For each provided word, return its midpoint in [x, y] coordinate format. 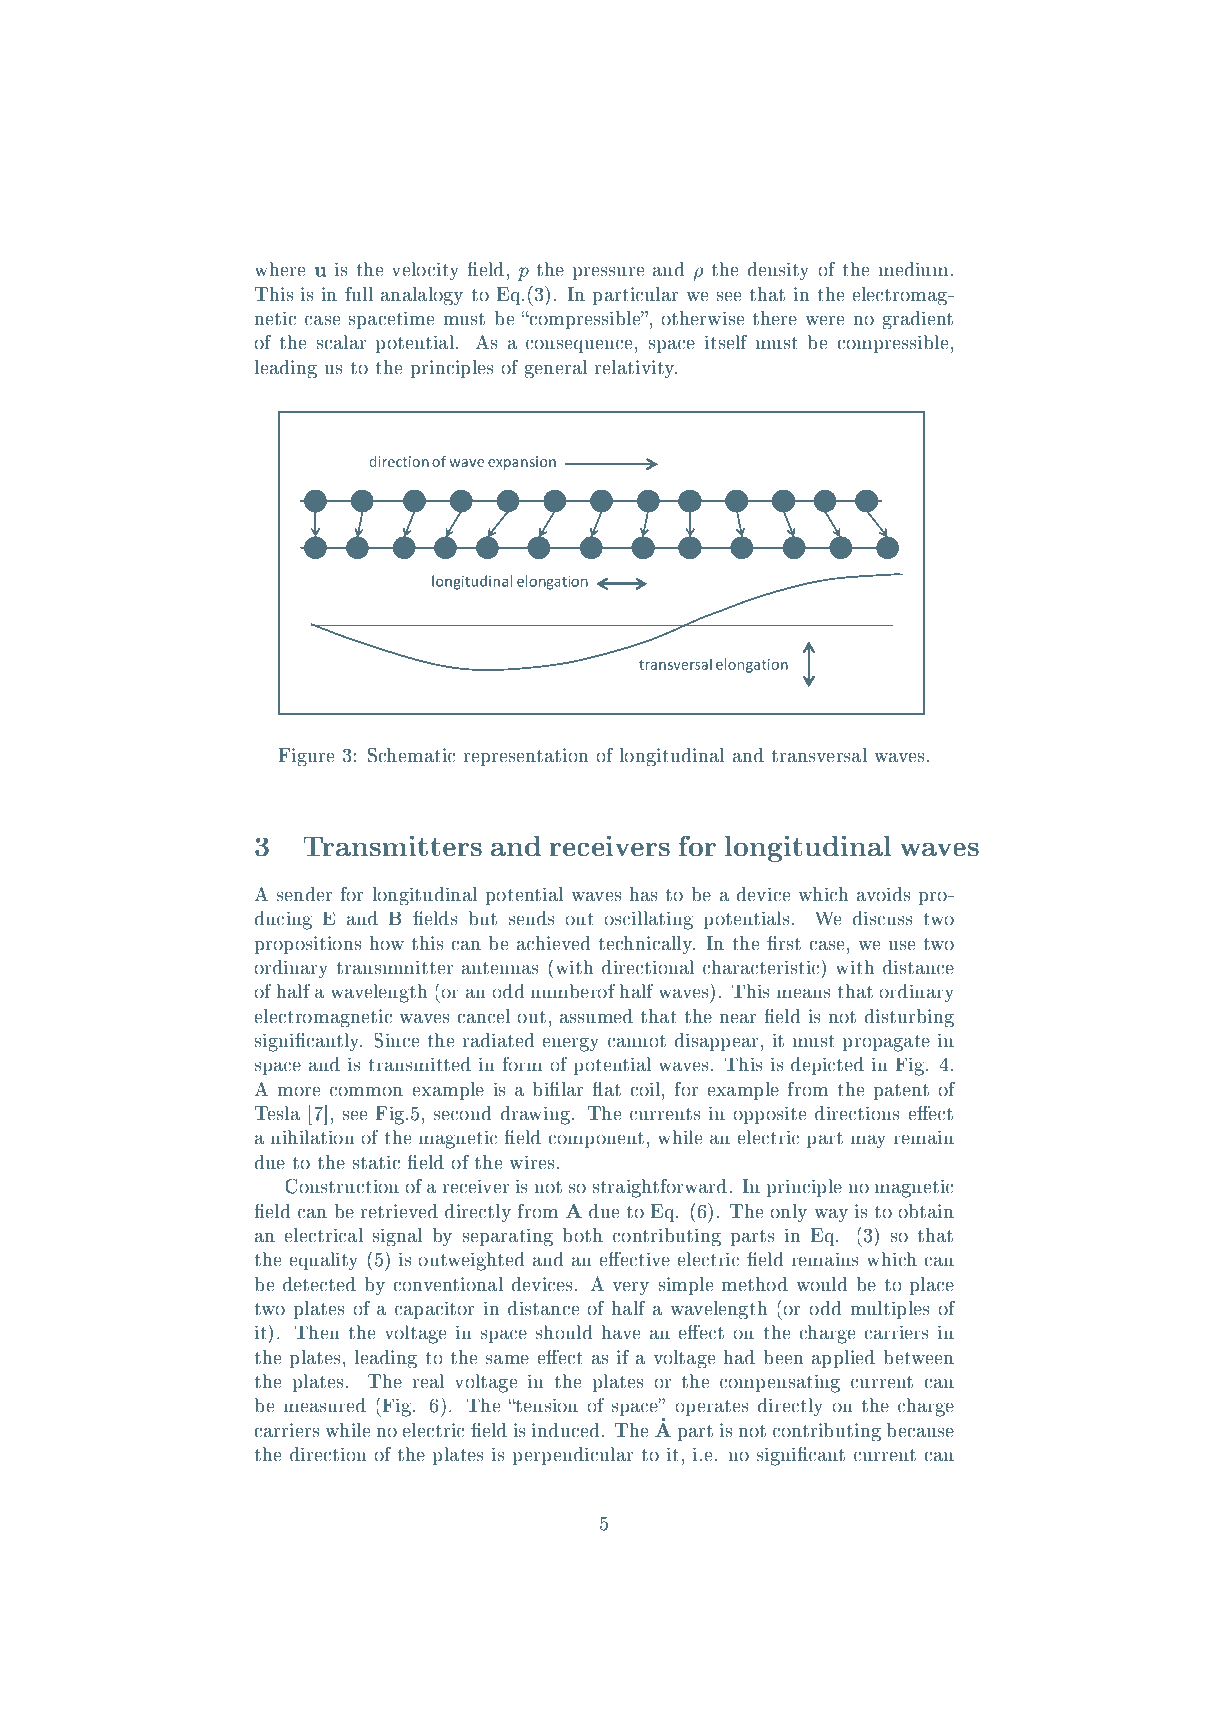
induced [566, 1430]
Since [396, 1040]
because [920, 1430]
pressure [608, 273]
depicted [827, 1066]
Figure [307, 757]
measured [324, 1405]
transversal [819, 755]
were [825, 320]
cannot [637, 1041]
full [359, 294]
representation [526, 757]
